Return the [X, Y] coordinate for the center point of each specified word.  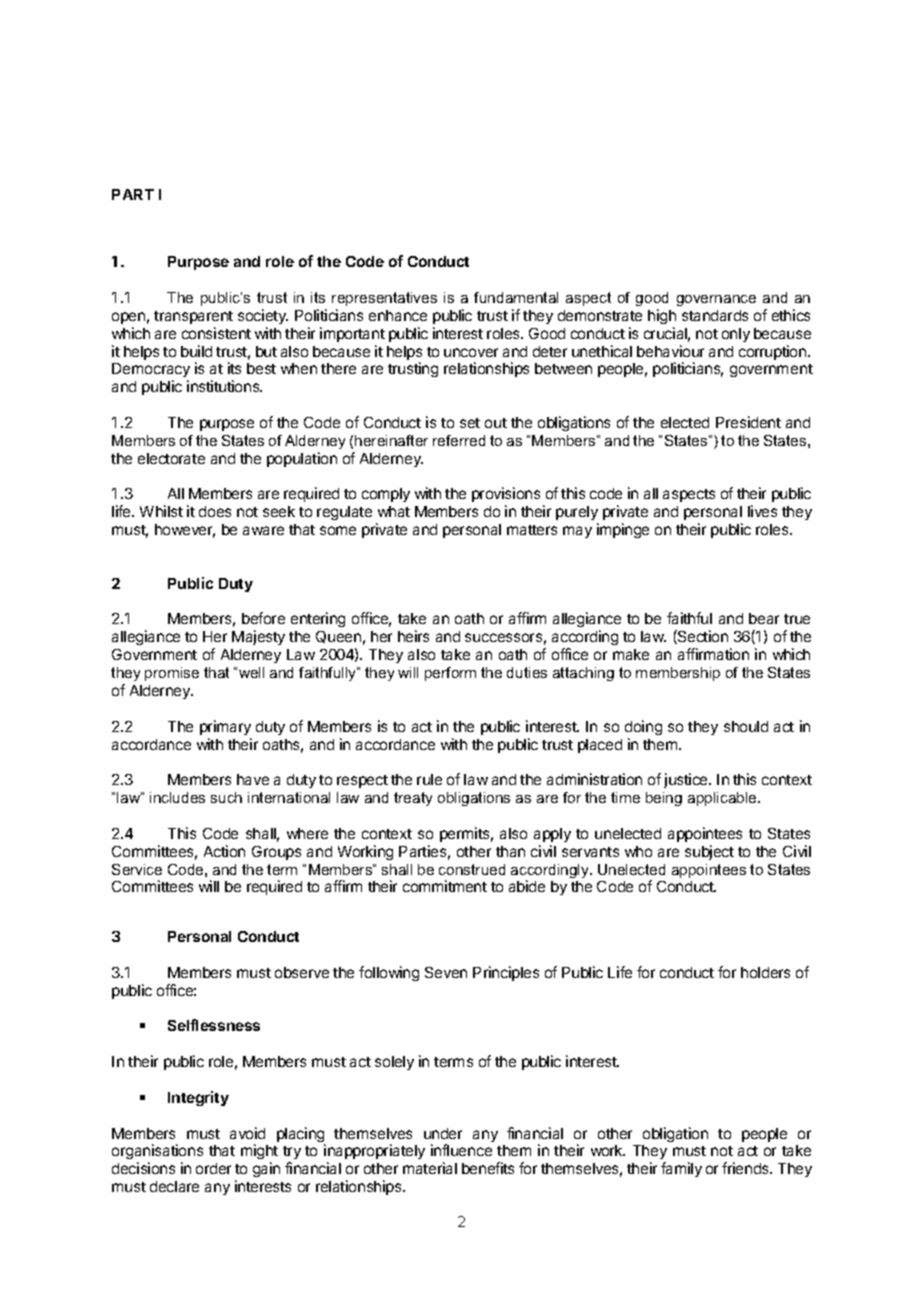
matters [532, 530]
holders [765, 972]
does [215, 511]
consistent [216, 333]
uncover [471, 352]
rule [429, 779]
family [681, 1169]
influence [461, 1150]
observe [302, 972]
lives [762, 511]
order [213, 1168]
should [746, 726]
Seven [446, 972]
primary [225, 727]
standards [715, 315]
